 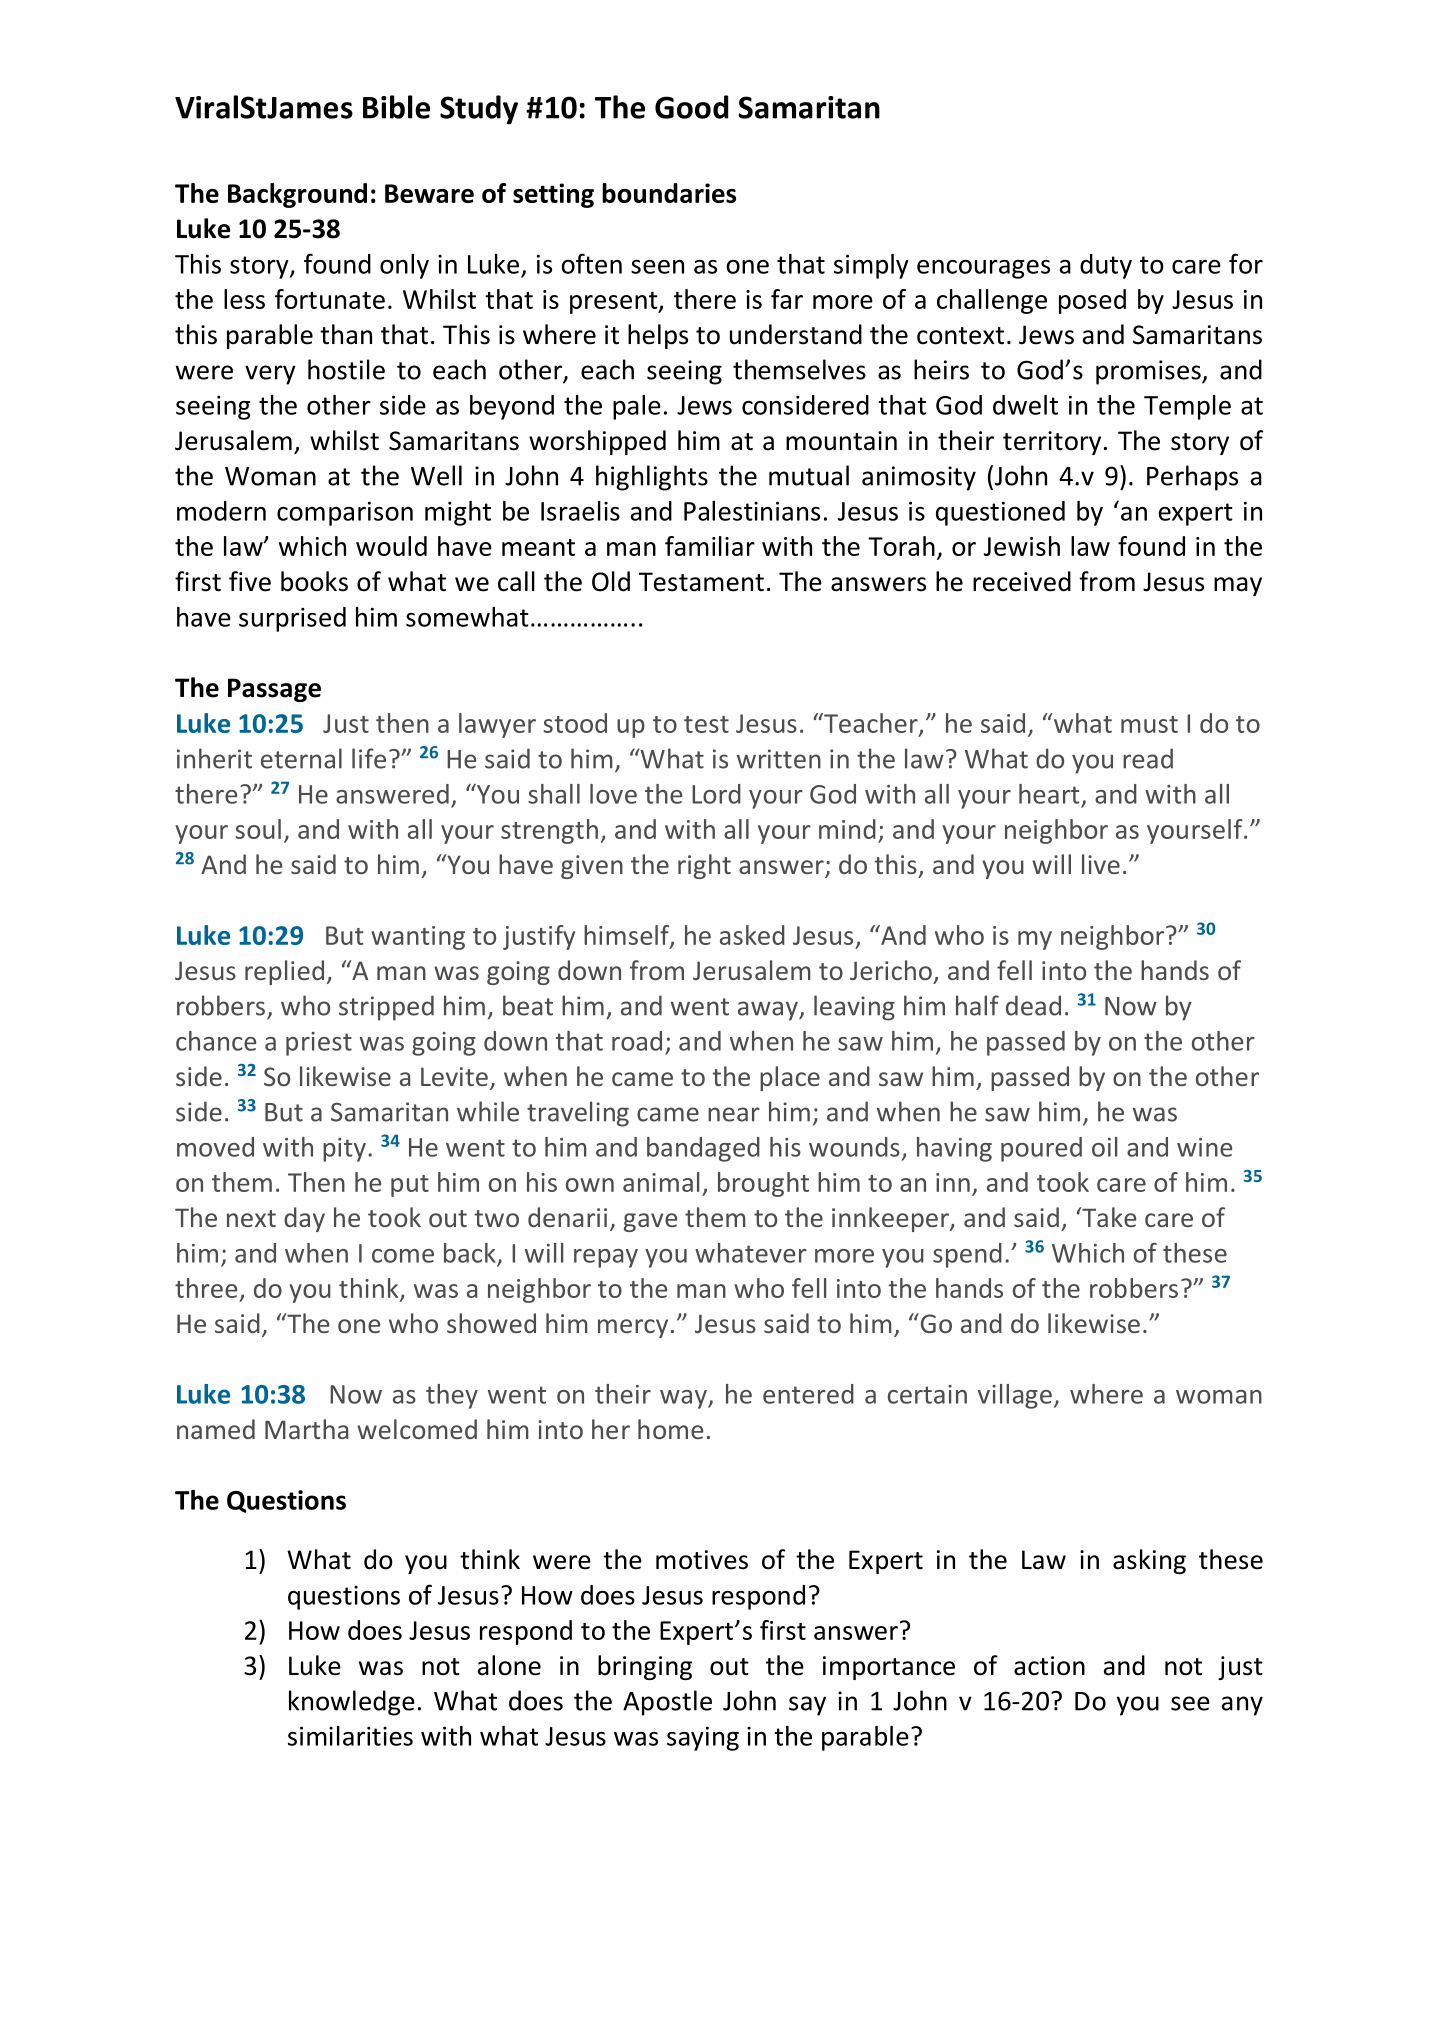 What do you see at coordinates (352, 1703) in the screenshot?
I see `knowledge` at bounding box center [352, 1703].
